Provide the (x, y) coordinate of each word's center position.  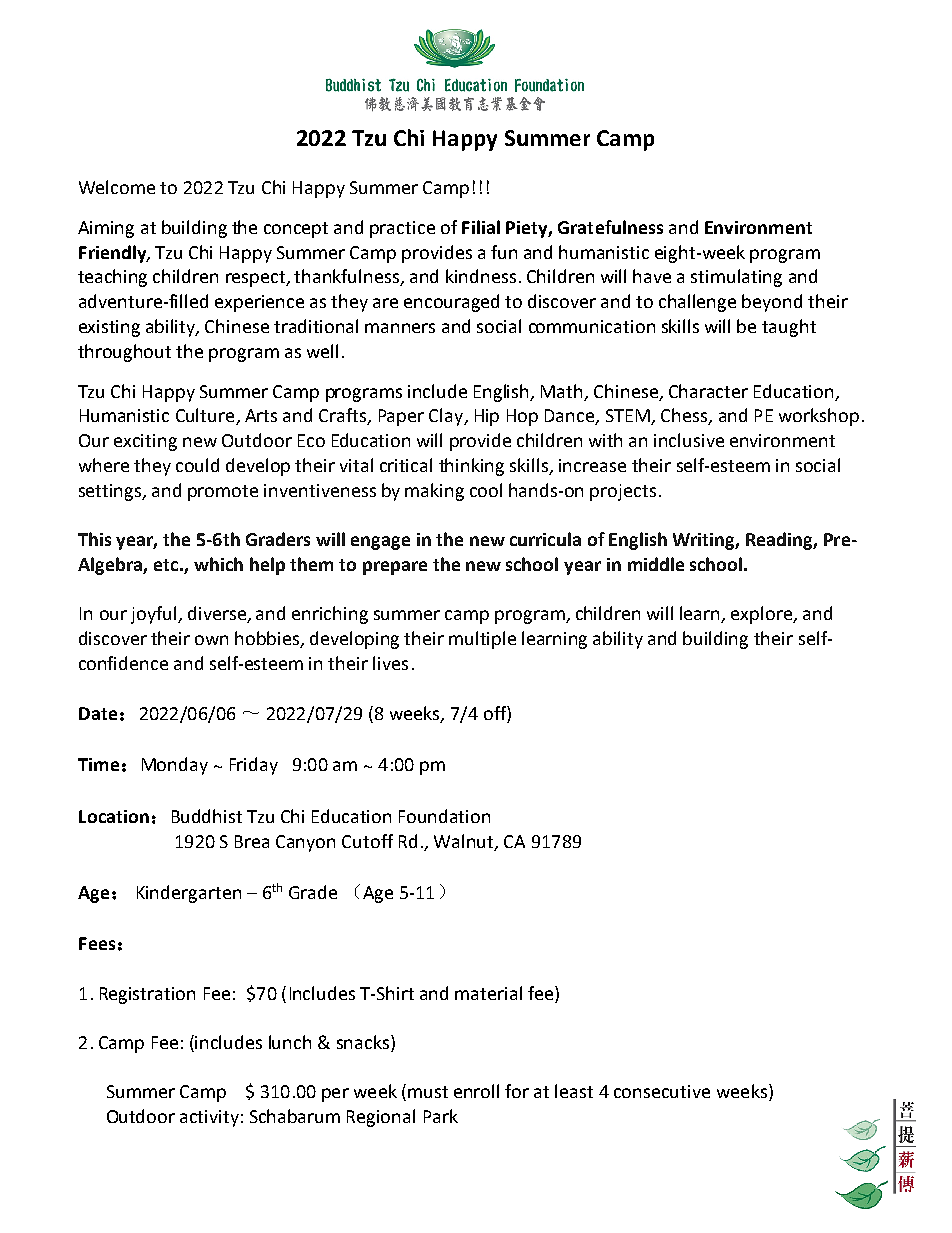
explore (763, 615)
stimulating (736, 278)
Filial (481, 227)
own (211, 640)
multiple (482, 640)
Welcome (117, 187)
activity (209, 1118)
